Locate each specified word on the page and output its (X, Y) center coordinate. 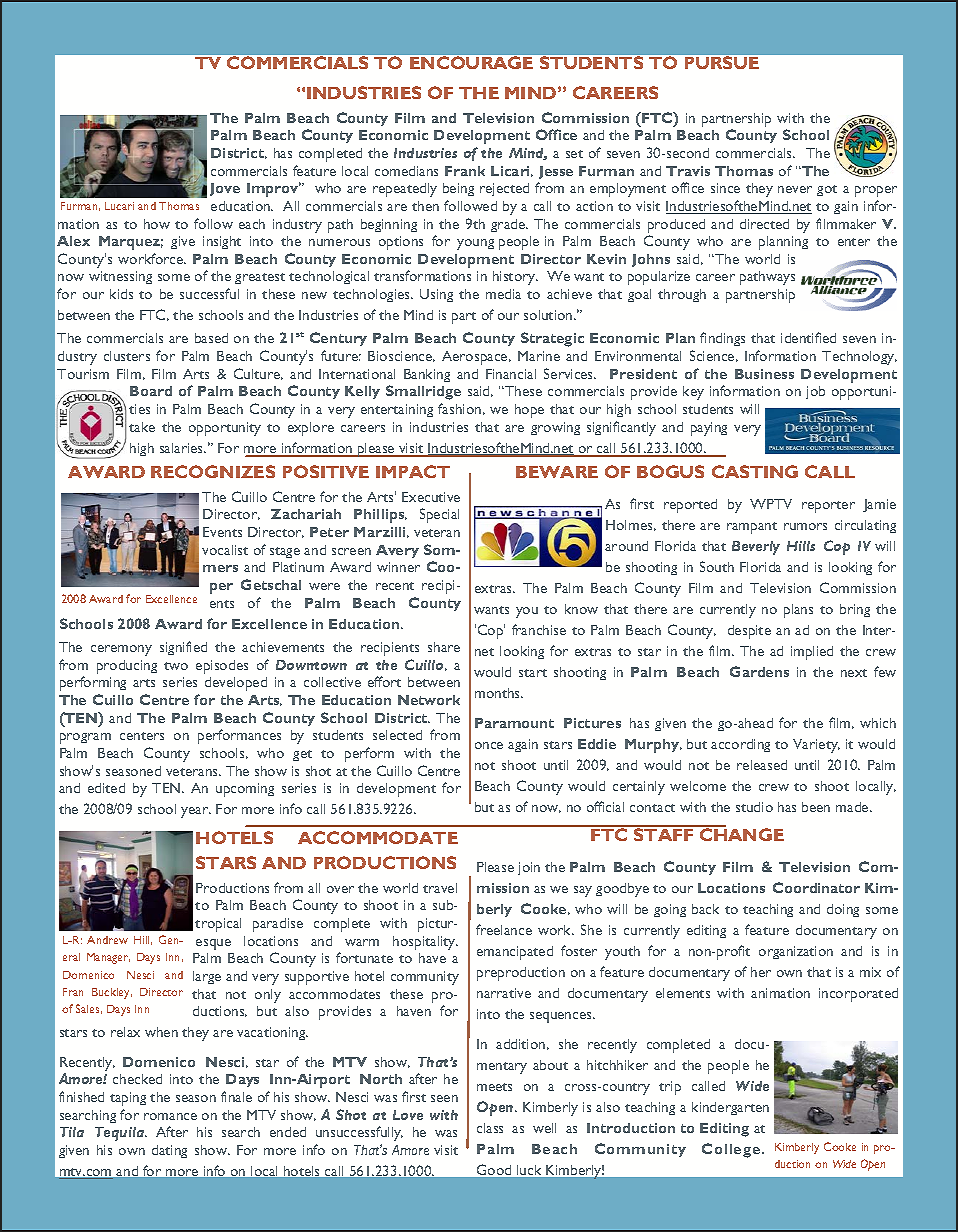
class (490, 1128)
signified (183, 648)
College (732, 1150)
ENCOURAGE (471, 62)
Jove (225, 189)
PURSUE (722, 62)
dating (169, 1151)
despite (749, 632)
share (444, 647)
